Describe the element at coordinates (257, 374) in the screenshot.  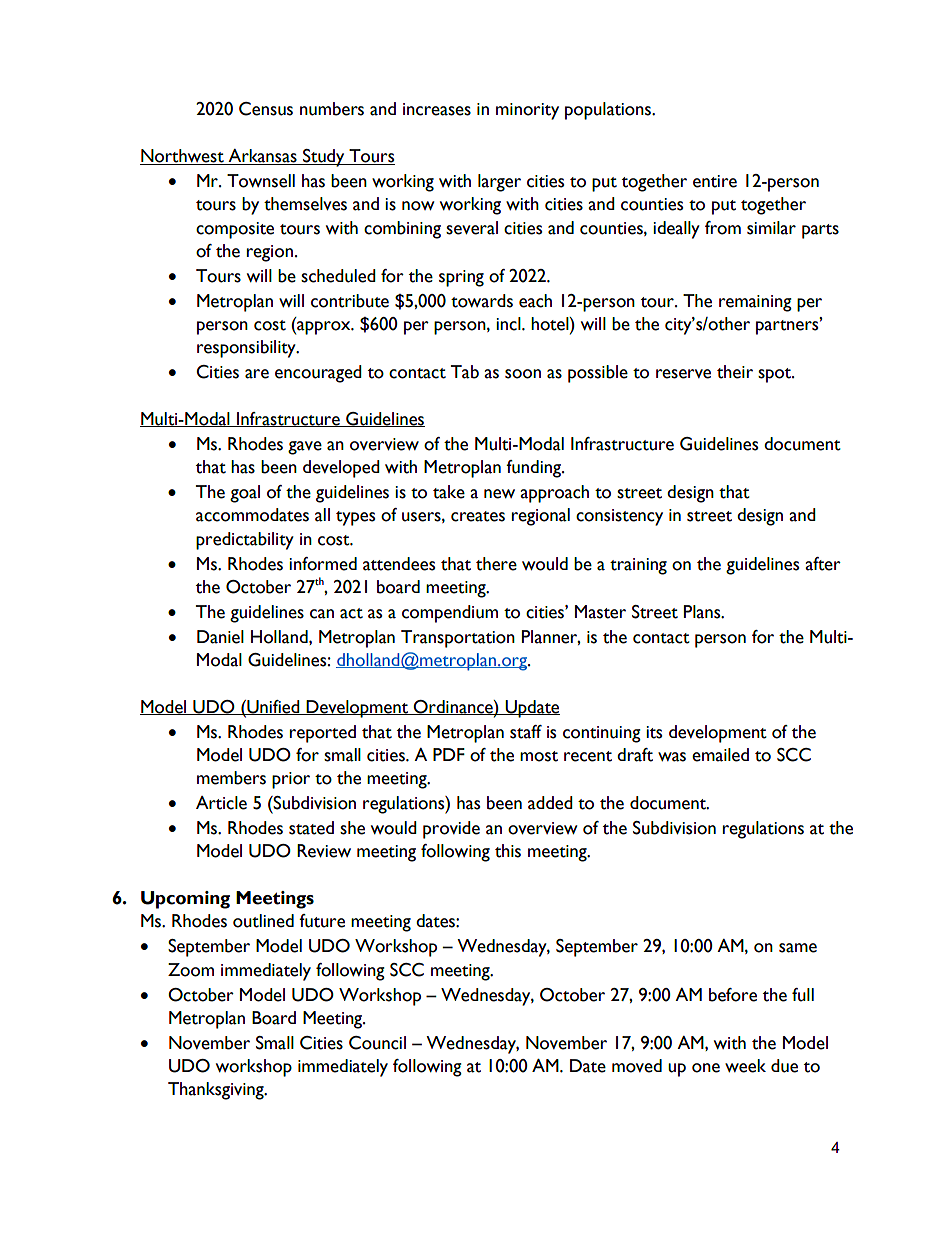
I see `are` at that location.
